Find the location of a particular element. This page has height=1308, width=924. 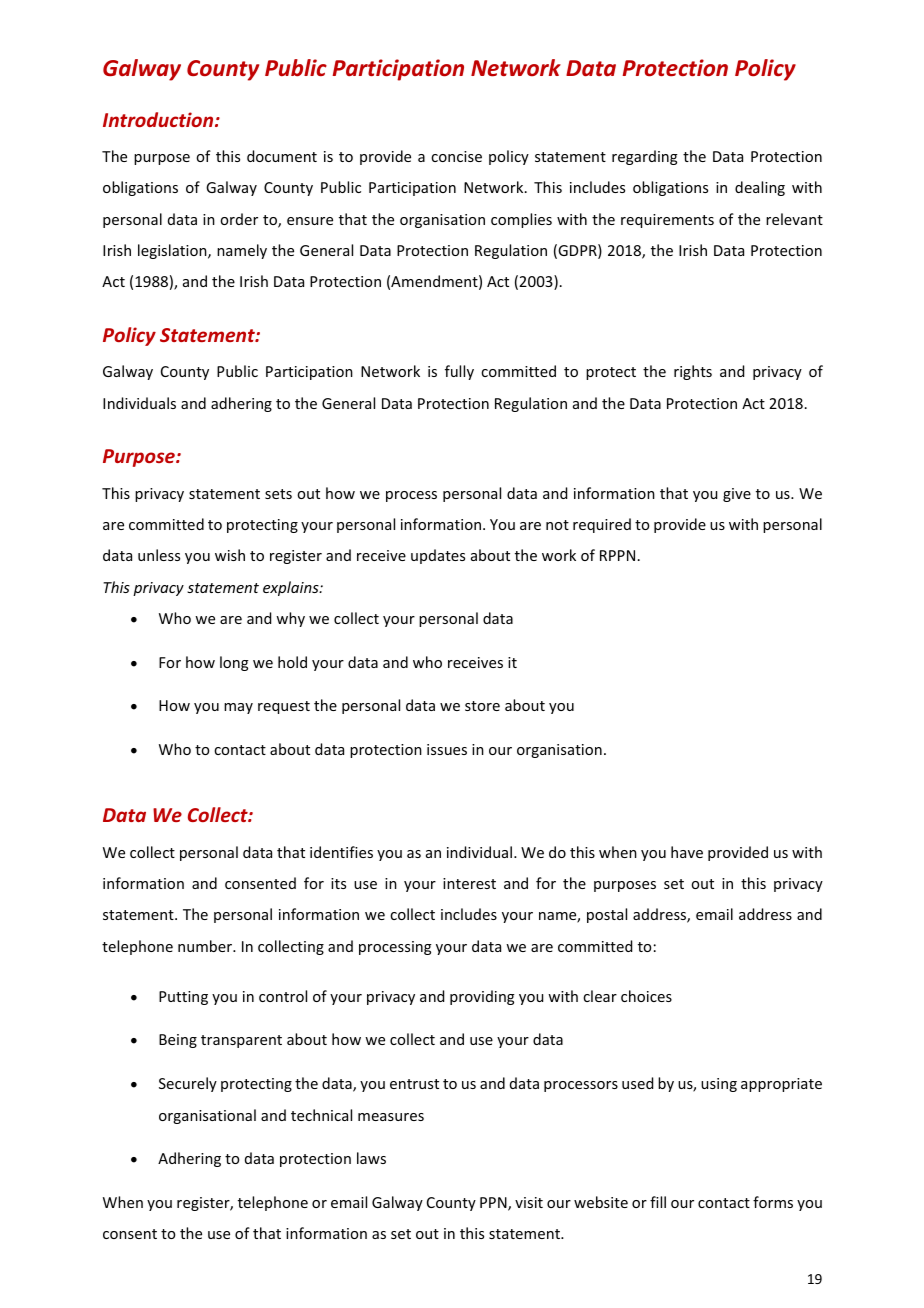

give is located at coordinates (737, 495).
